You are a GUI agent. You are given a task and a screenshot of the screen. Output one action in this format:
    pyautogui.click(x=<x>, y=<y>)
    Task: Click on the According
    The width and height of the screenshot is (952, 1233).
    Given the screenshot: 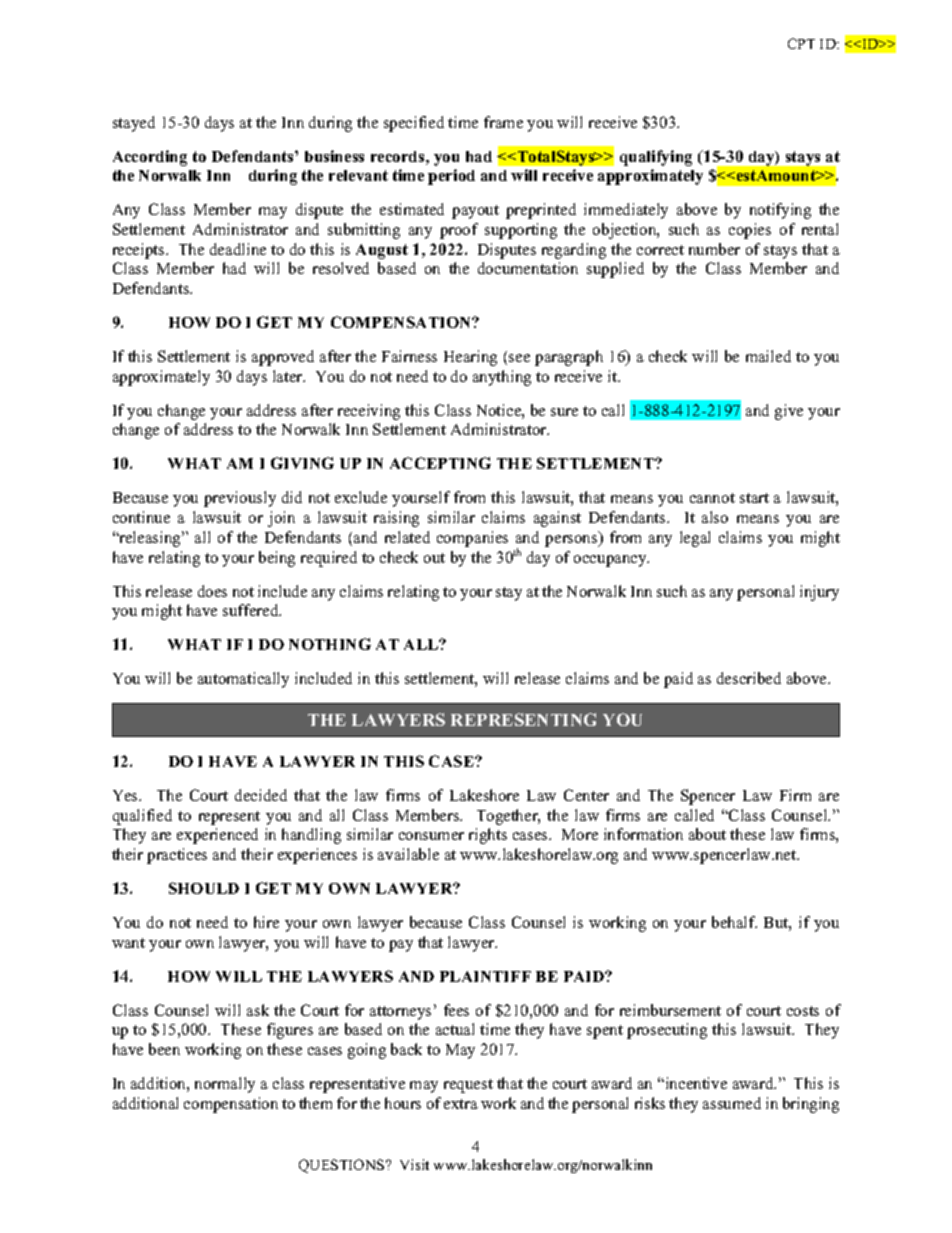 What is the action you would take?
    pyautogui.click(x=150, y=158)
